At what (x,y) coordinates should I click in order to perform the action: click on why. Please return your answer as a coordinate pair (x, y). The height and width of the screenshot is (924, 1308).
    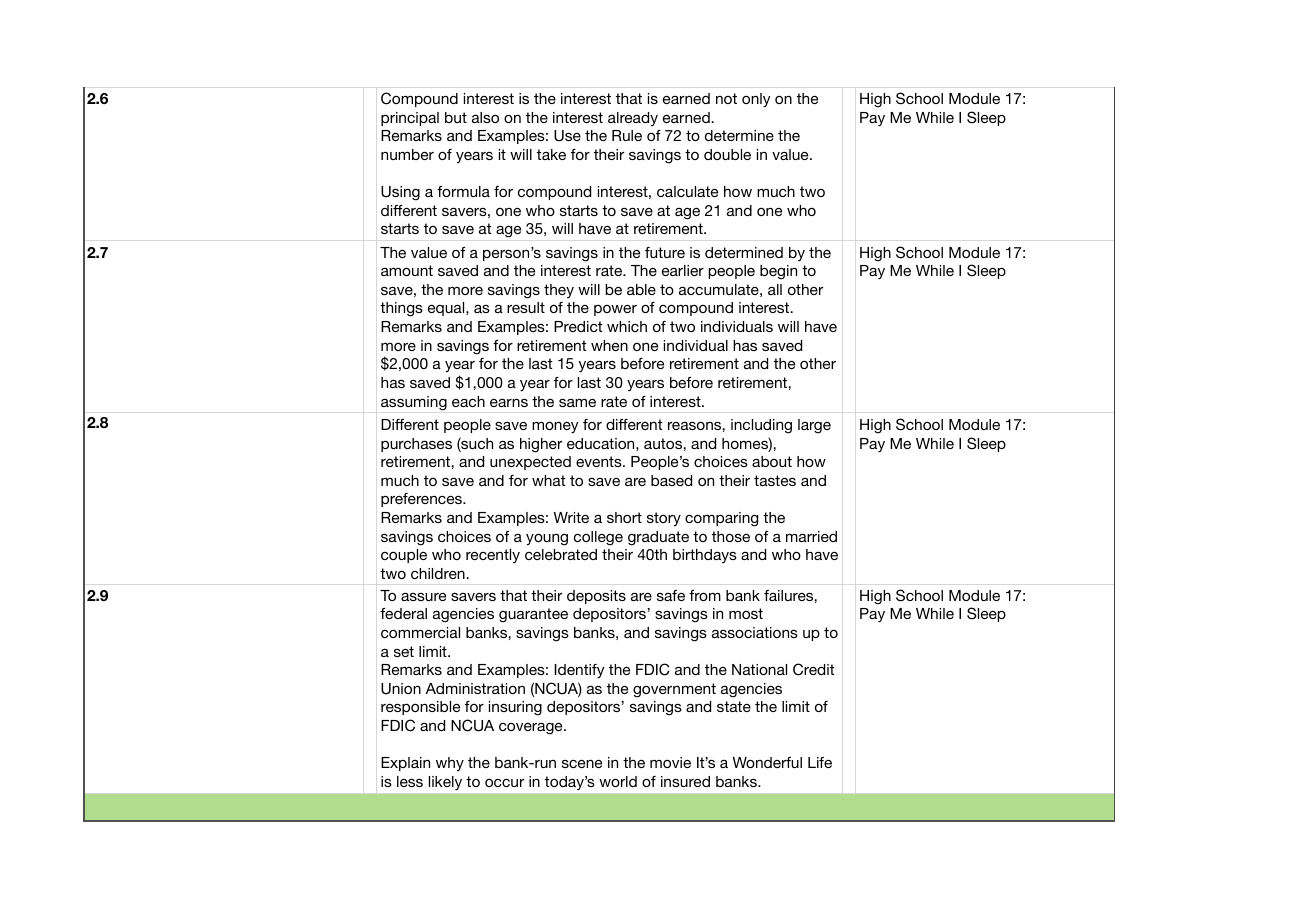
    Looking at the image, I should click on (450, 764).
